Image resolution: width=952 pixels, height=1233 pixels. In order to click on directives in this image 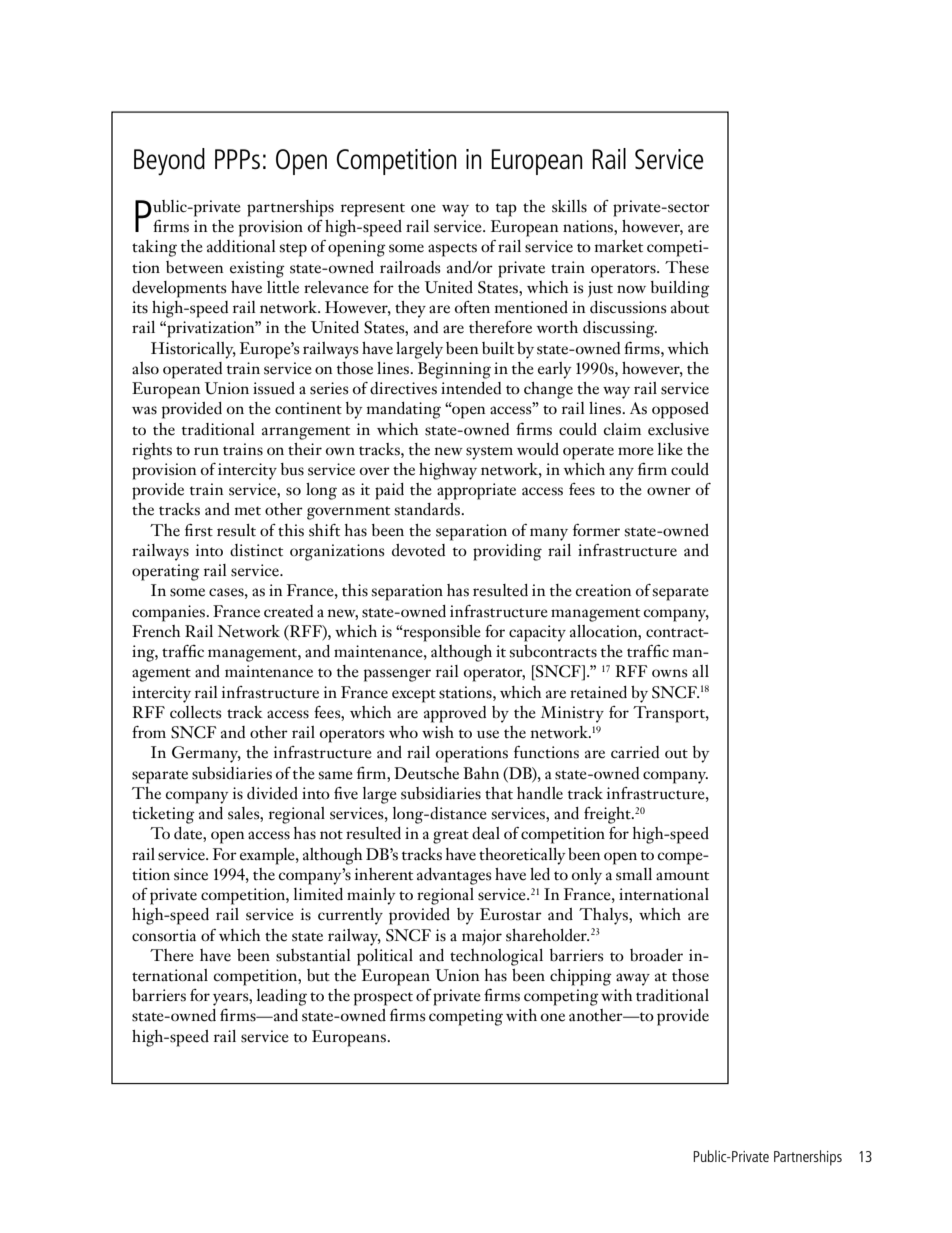, I will do `click(403, 388)`.
